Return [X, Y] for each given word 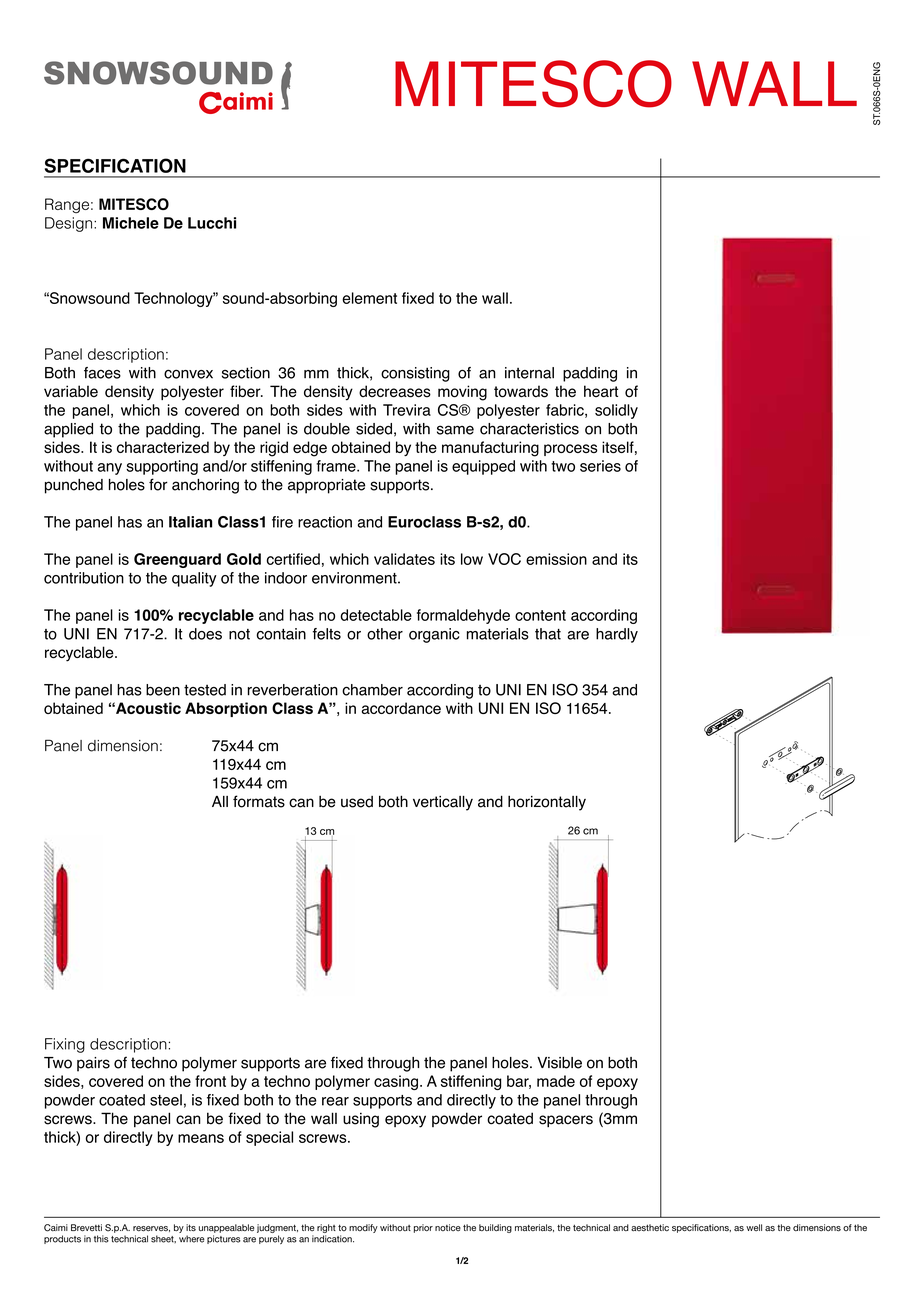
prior [423, 1228]
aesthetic [650, 1228]
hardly [617, 635]
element [369, 298]
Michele [131, 223]
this [101, 1239]
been [163, 690]
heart [601, 391]
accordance [401, 708]
